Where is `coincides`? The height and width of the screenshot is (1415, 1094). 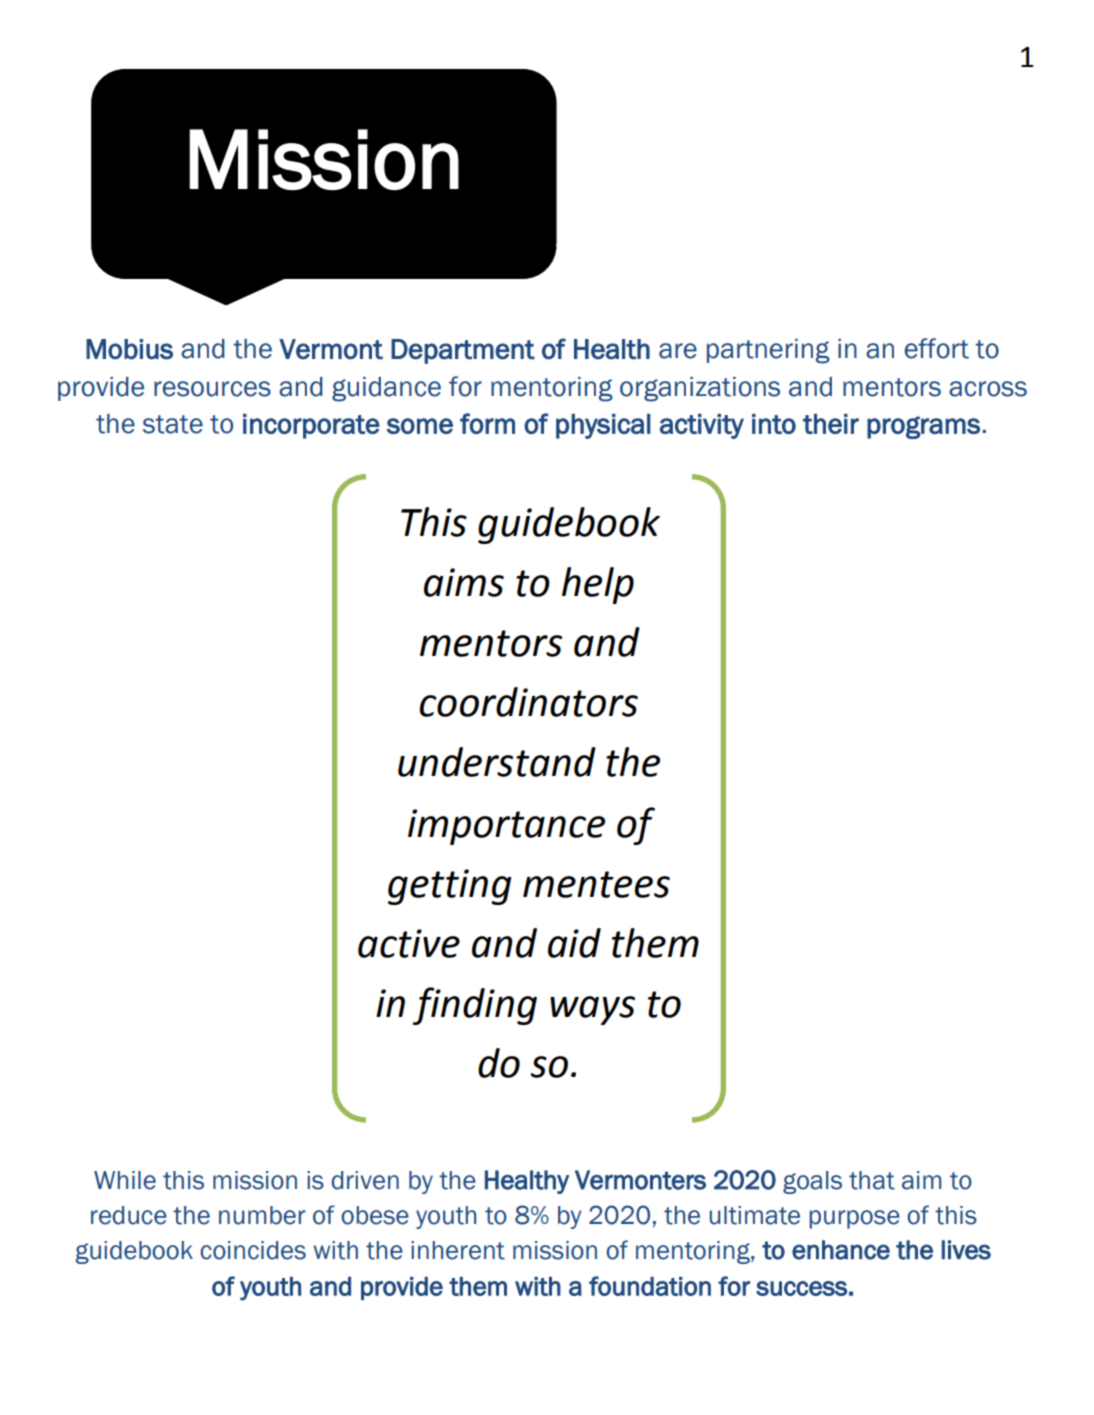 coincides is located at coordinates (253, 1250).
